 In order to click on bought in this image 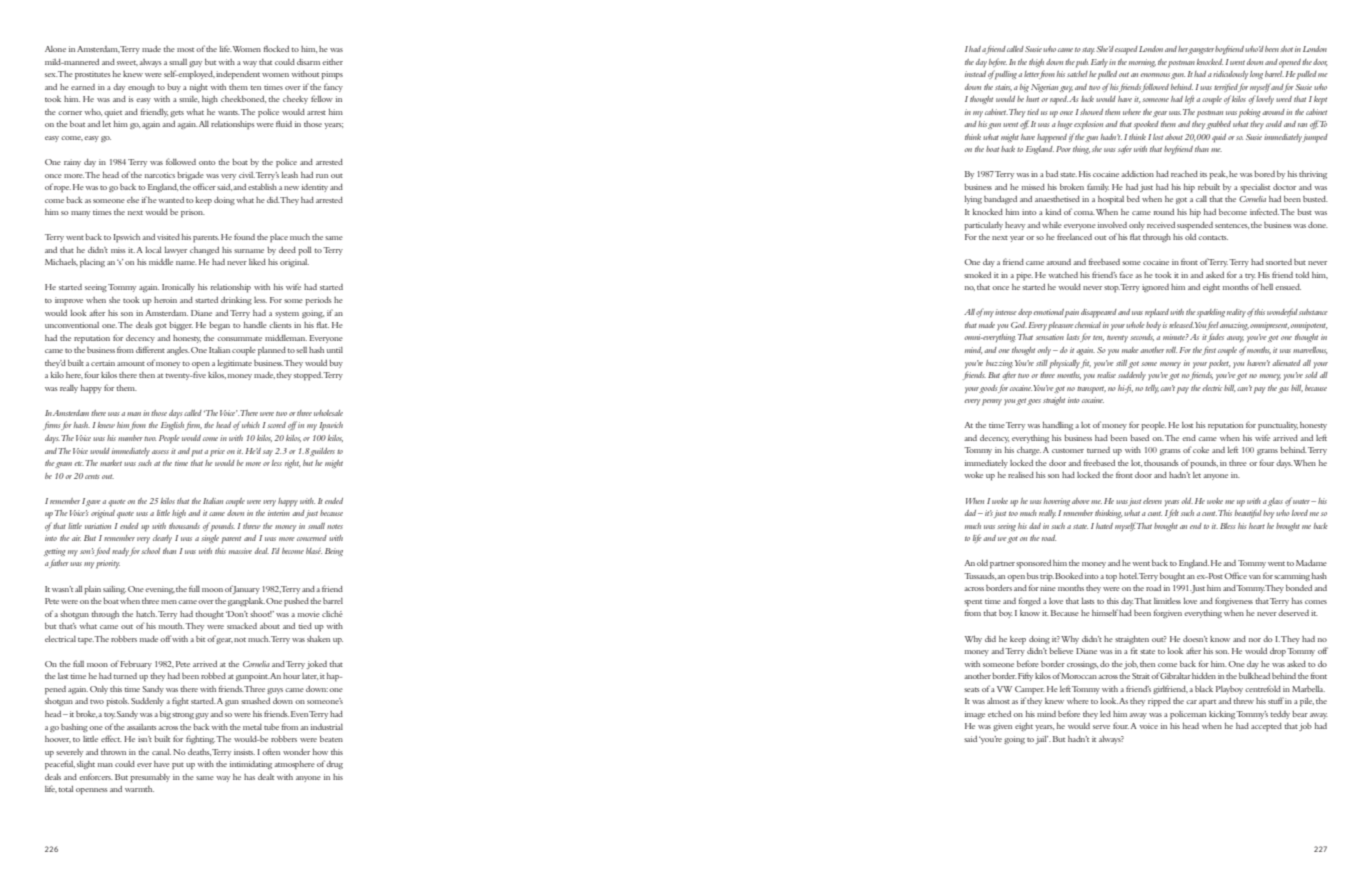, I will do `click(1172, 577)`.
